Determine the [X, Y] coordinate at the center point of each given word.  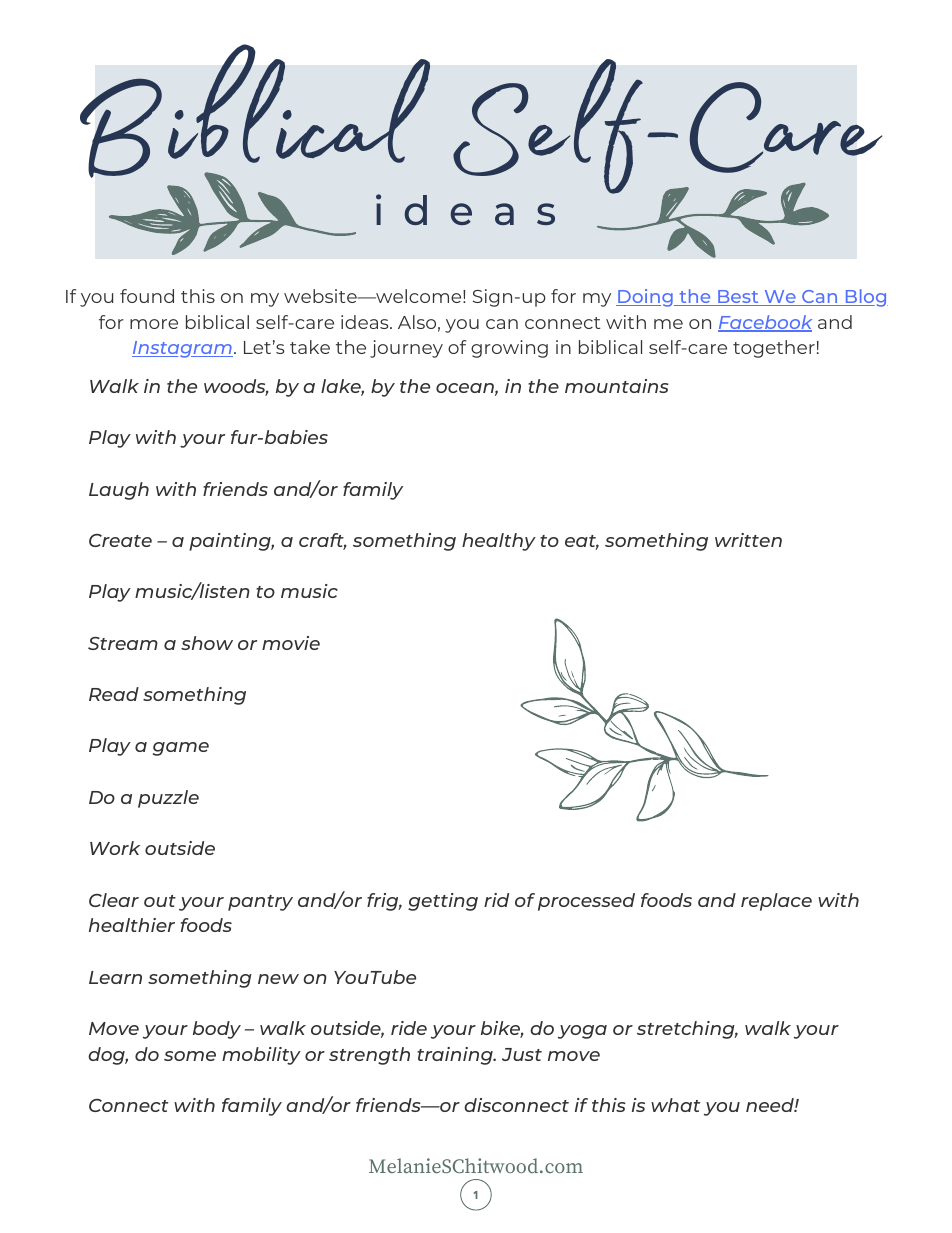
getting [443, 902]
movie [291, 643]
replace [776, 902]
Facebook [765, 323]
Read [114, 694]
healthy [499, 542]
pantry [260, 903]
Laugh [119, 491]
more [154, 324]
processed [586, 902]
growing [509, 349]
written [748, 540]
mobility [261, 1056]
